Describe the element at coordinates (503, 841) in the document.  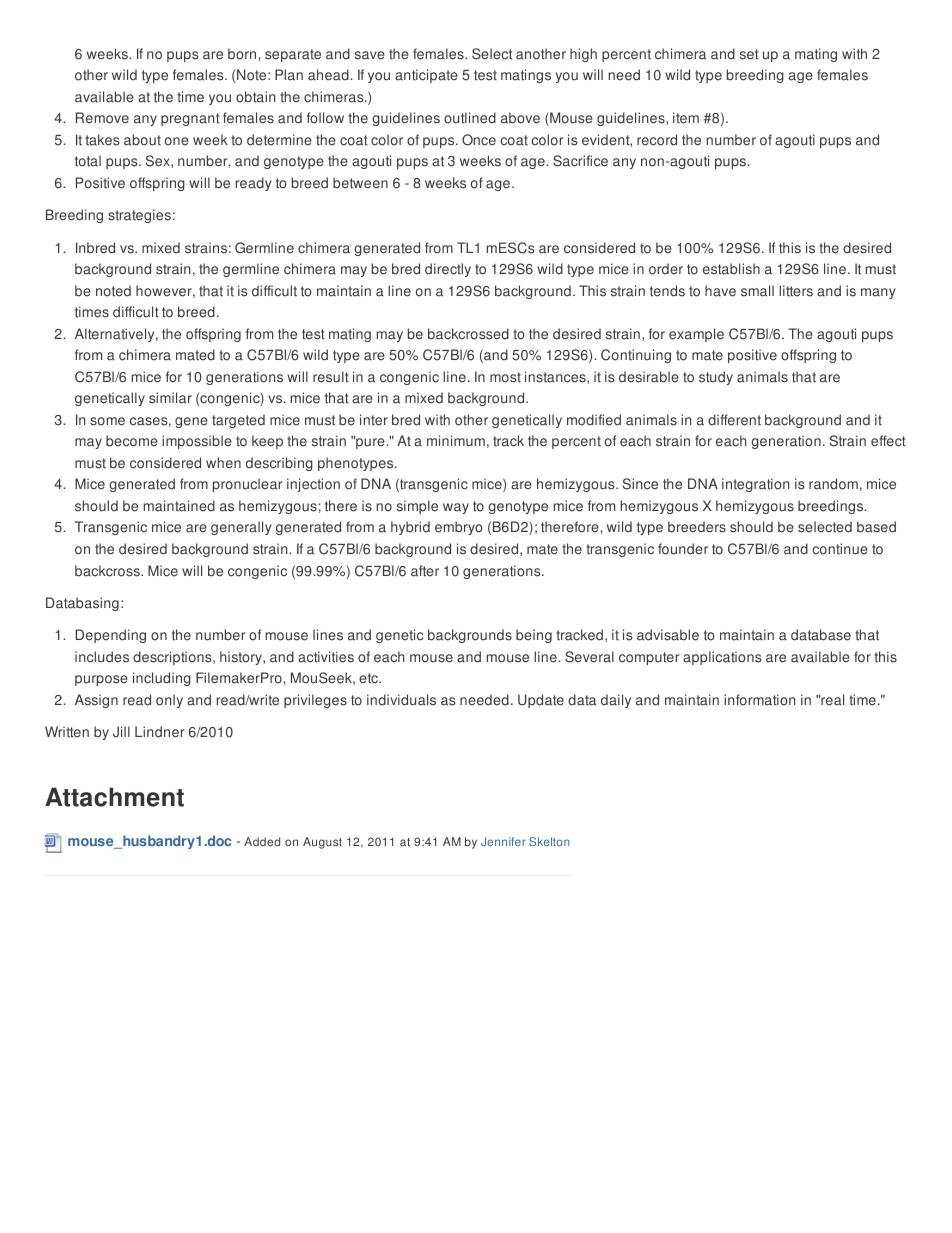
I see `Jennifer` at that location.
